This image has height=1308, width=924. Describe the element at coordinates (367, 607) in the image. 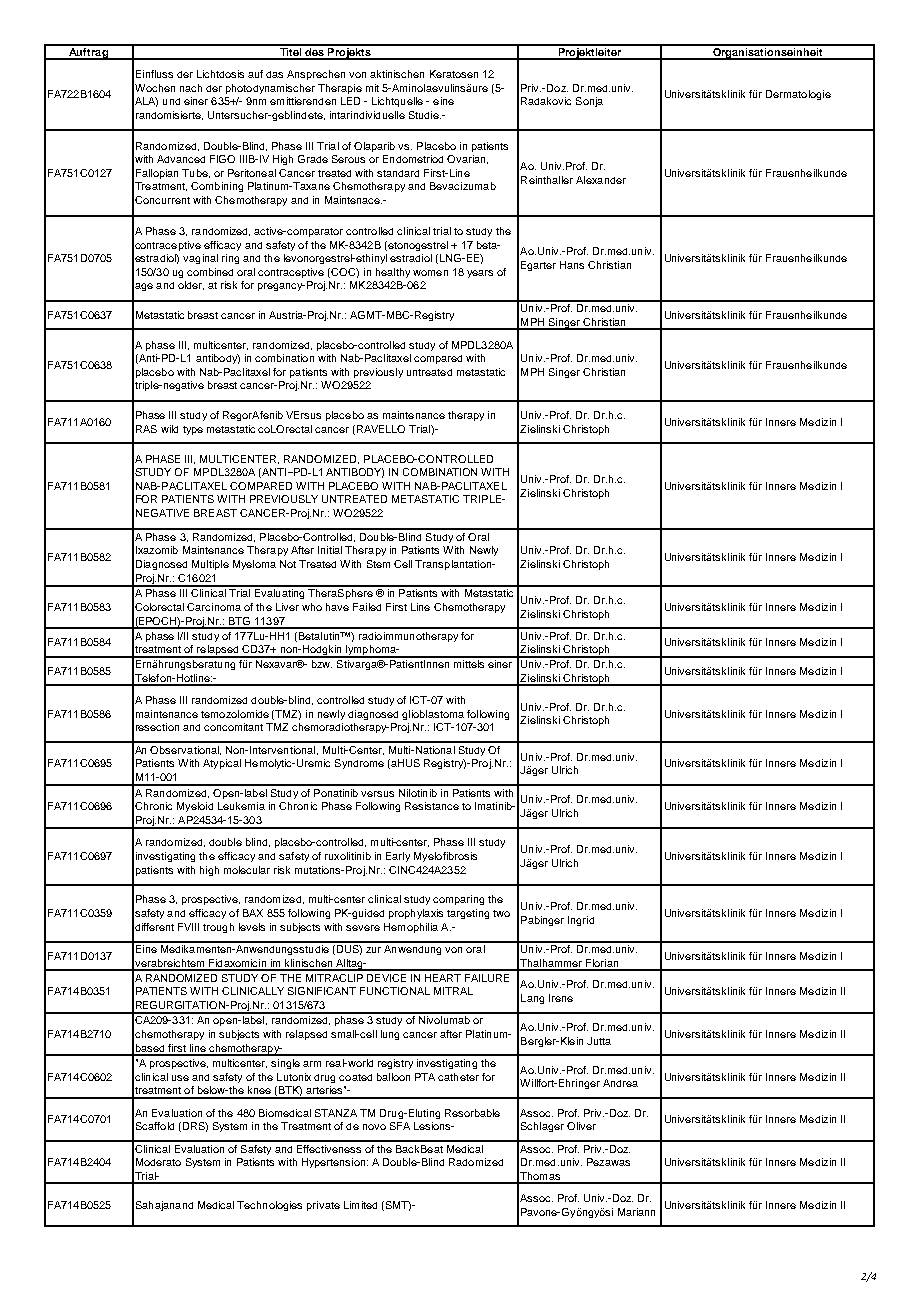

I see `Failed` at that location.
